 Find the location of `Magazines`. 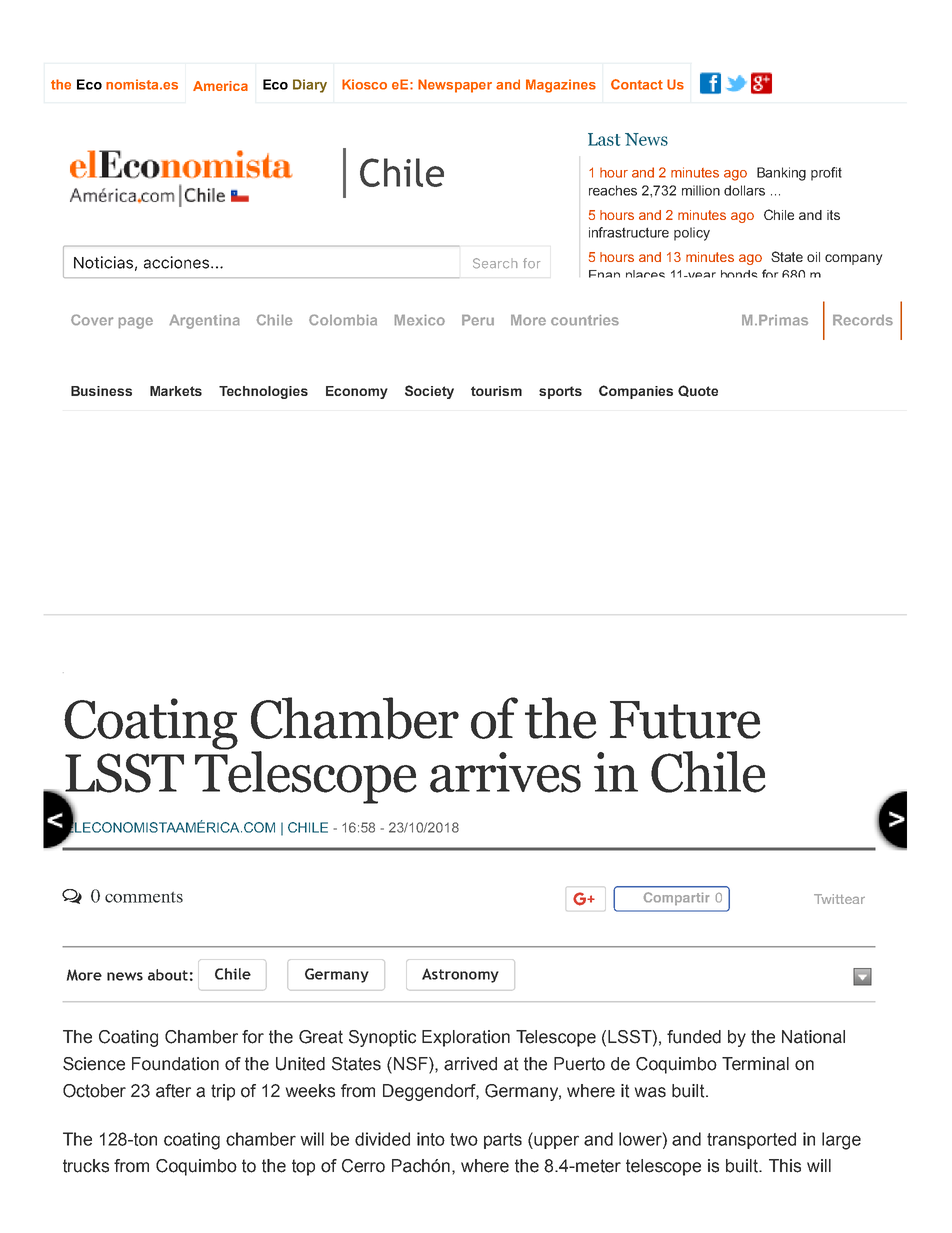

Magazines is located at coordinates (561, 86).
